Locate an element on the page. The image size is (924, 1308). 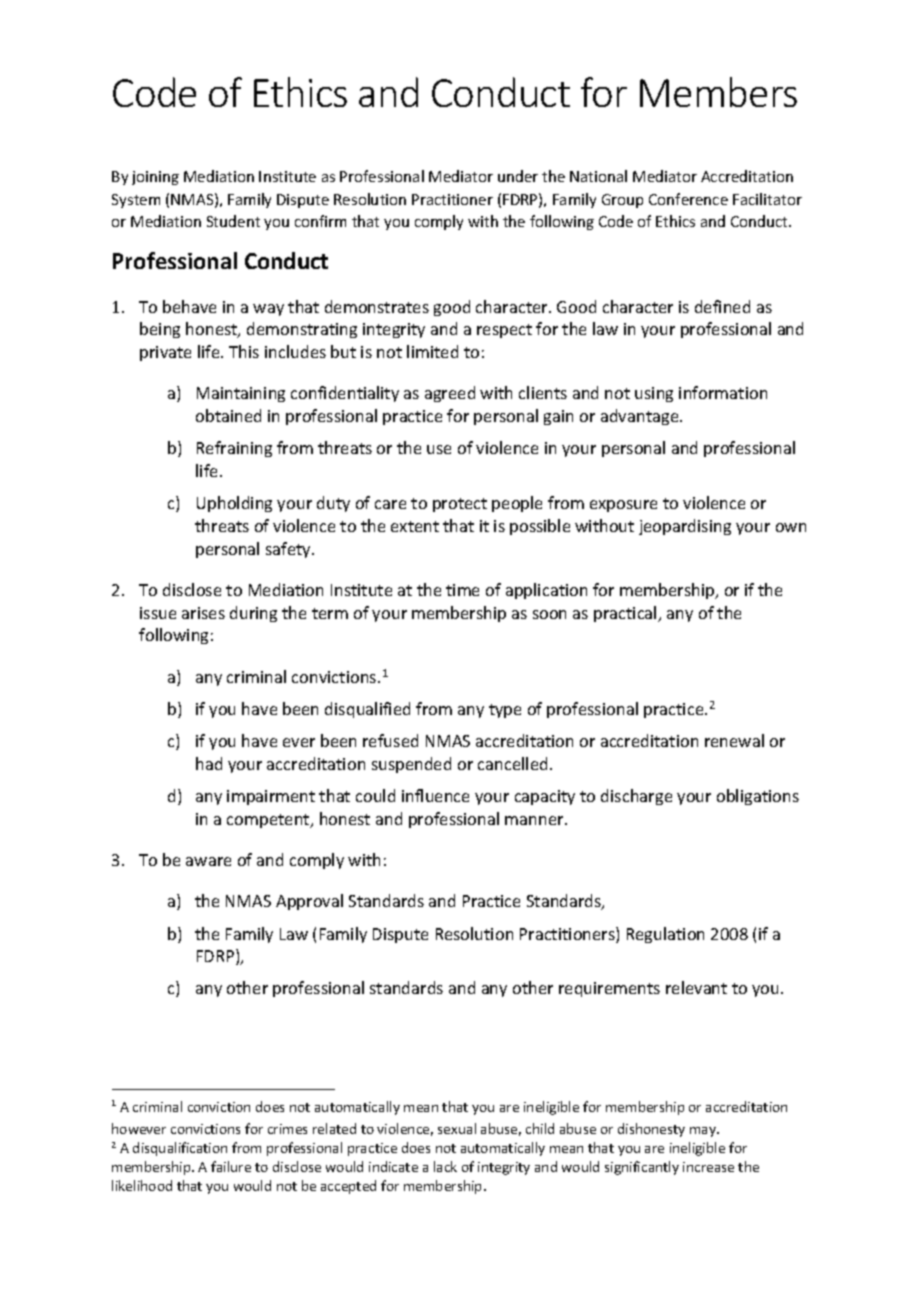
influence is located at coordinates (435, 795).
